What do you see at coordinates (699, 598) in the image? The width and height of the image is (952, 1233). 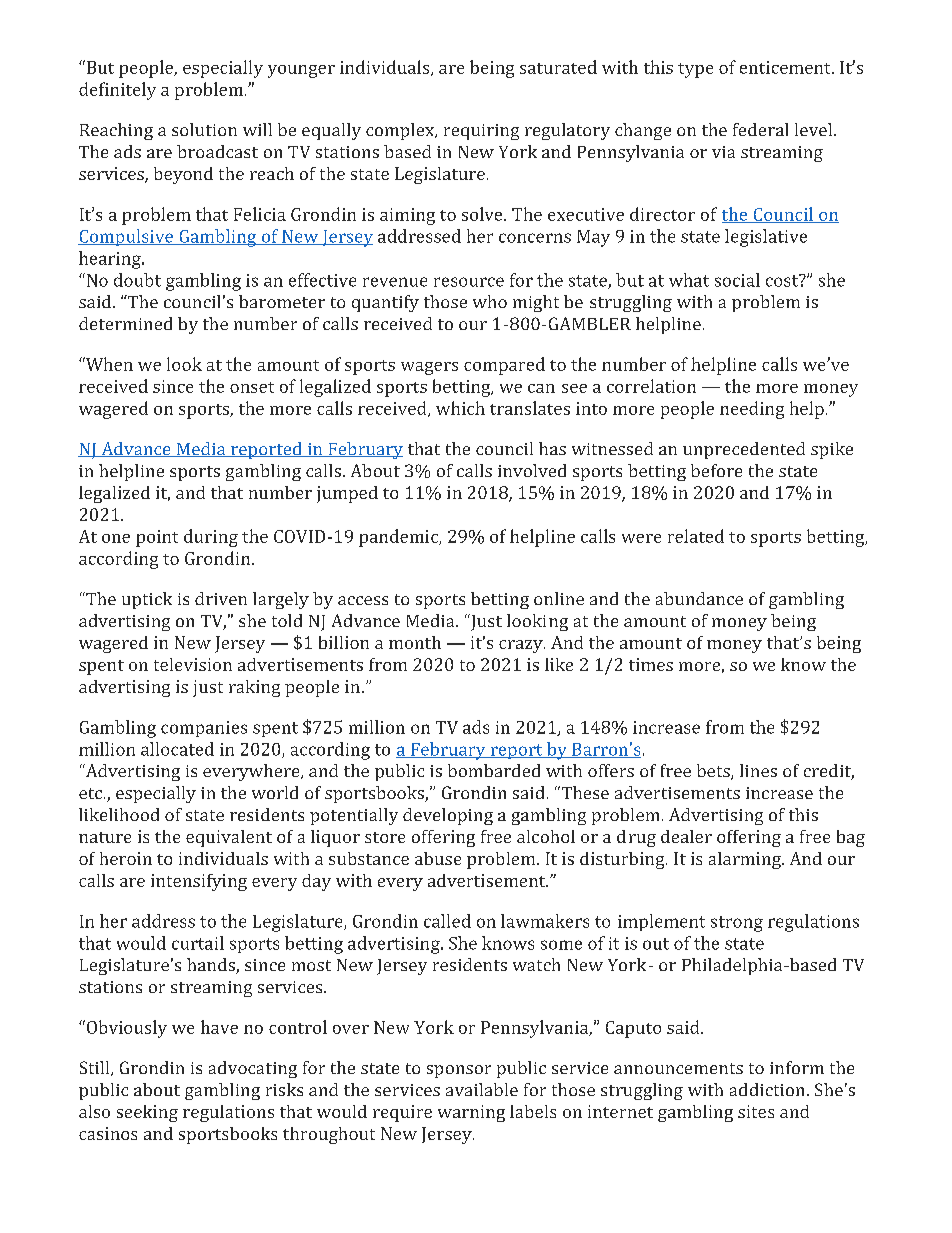 I see `abundance` at bounding box center [699, 598].
